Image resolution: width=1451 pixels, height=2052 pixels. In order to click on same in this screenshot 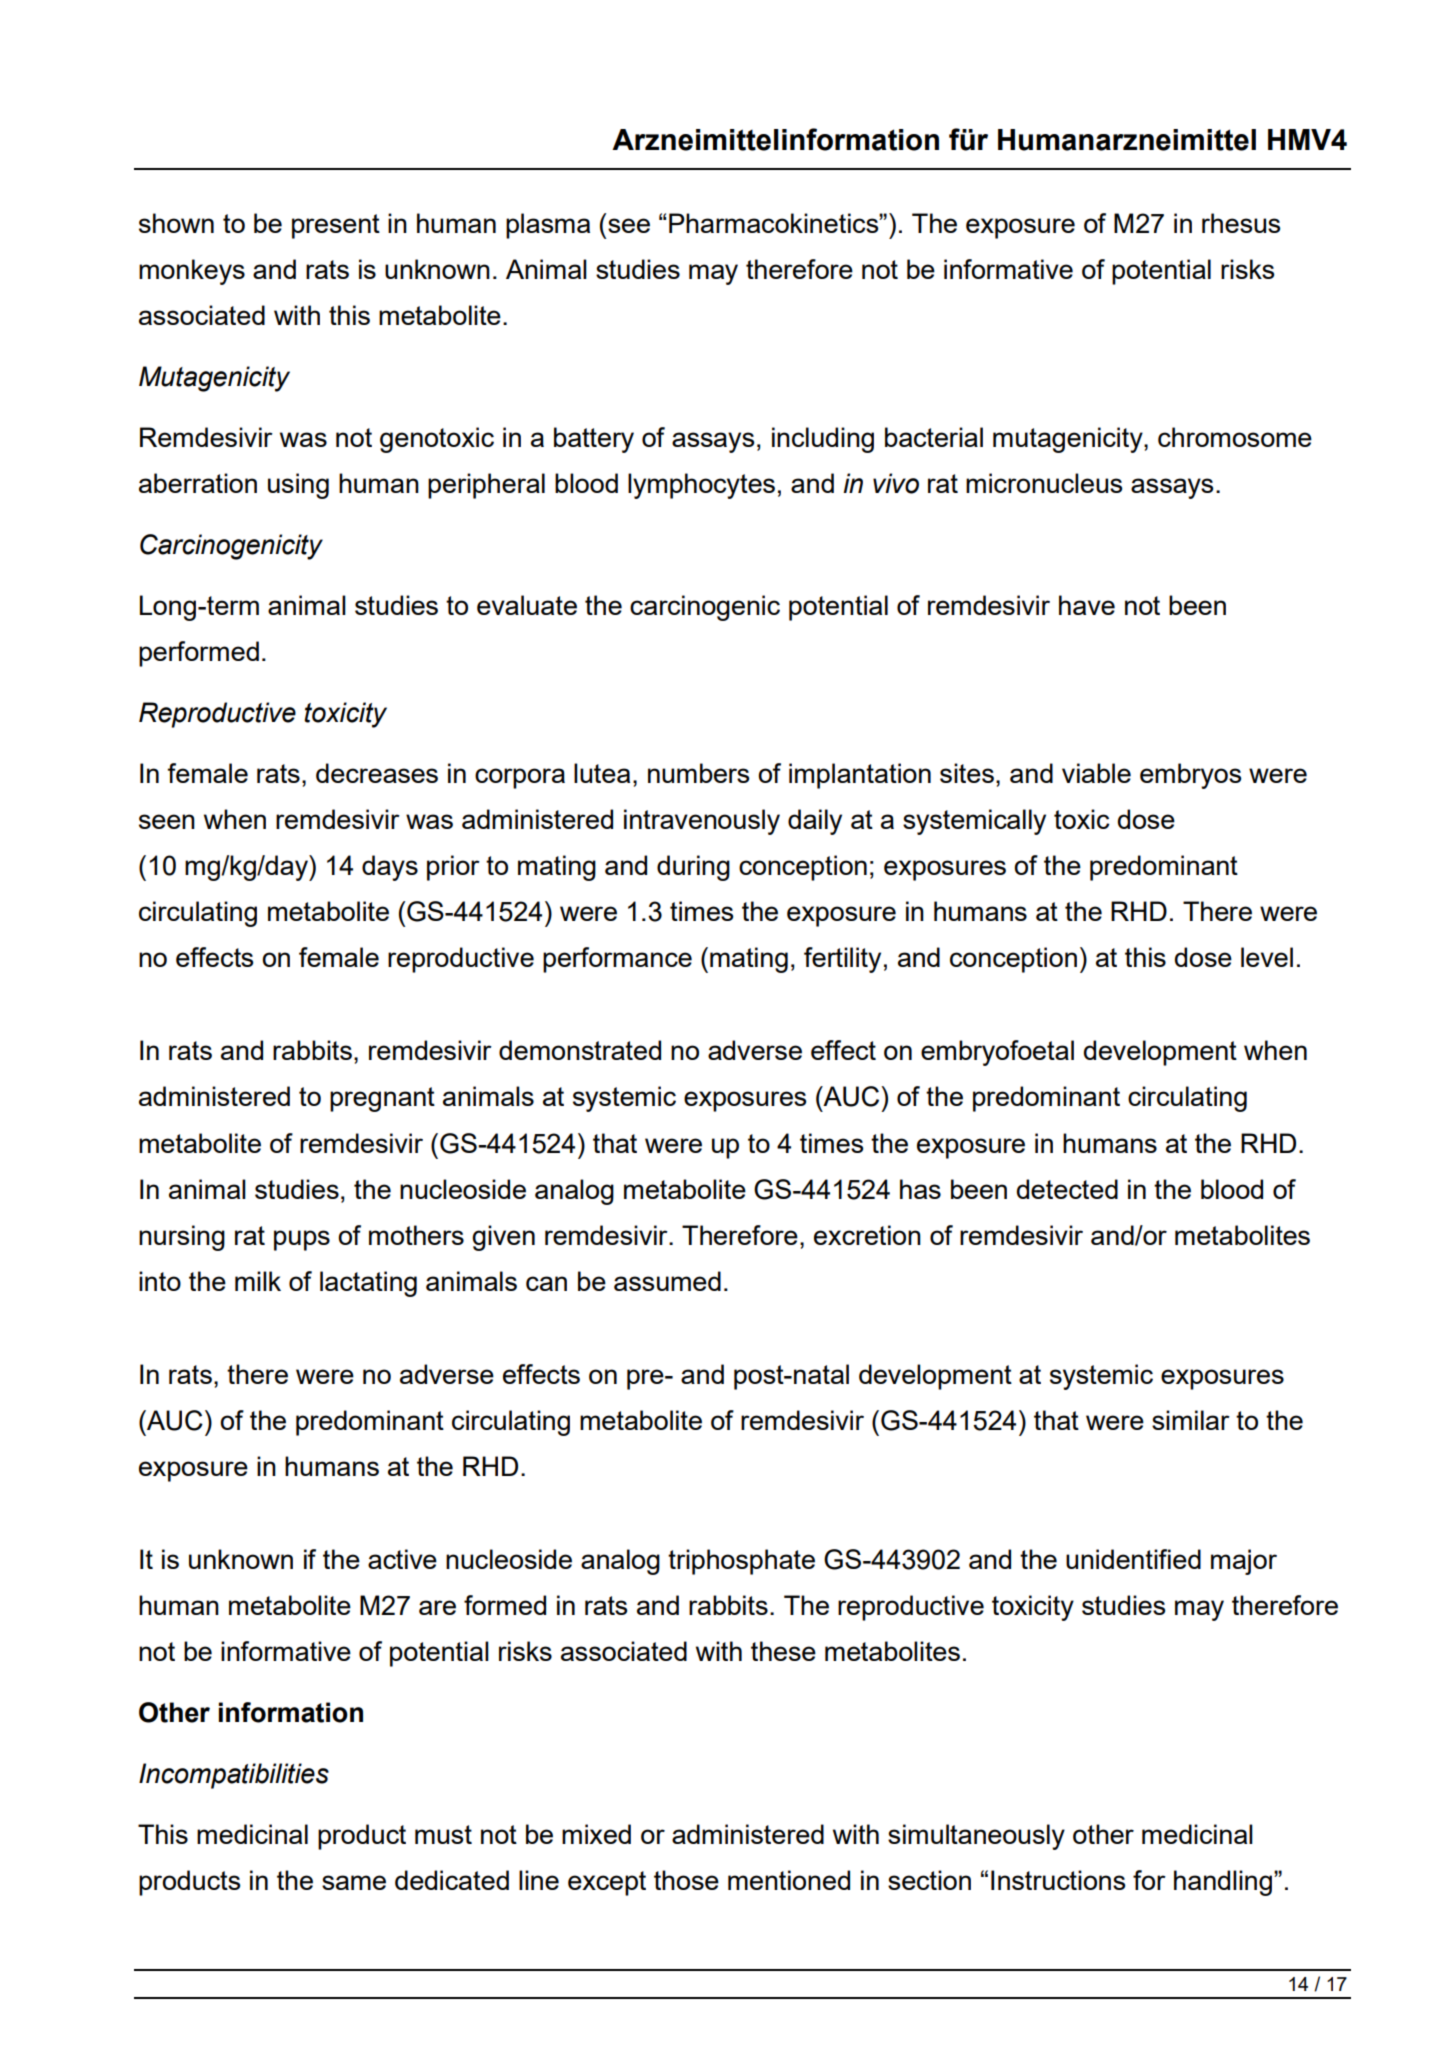, I will do `click(354, 1882)`.
